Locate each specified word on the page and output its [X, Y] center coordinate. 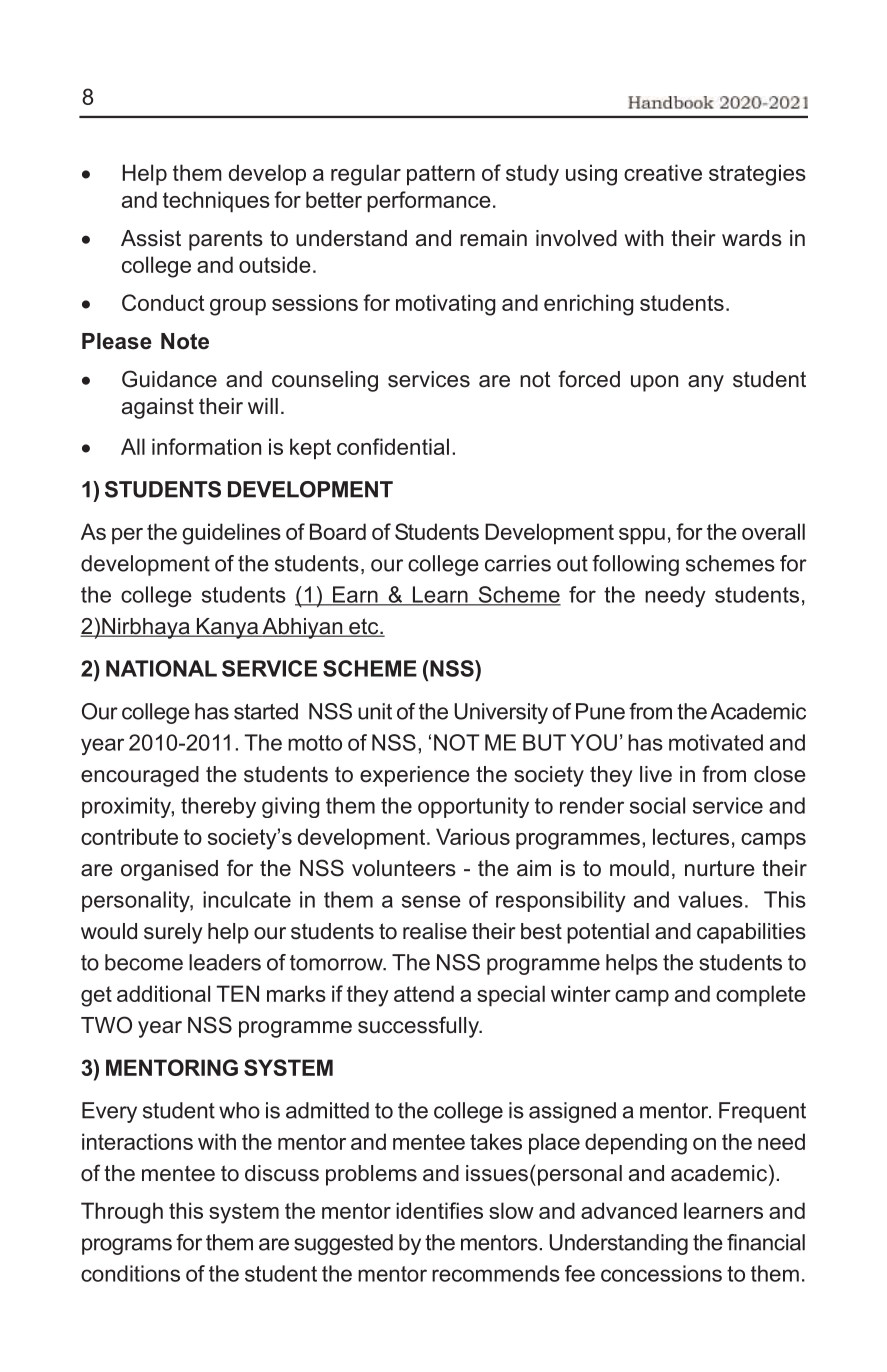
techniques [216, 201]
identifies [439, 1210]
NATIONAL [161, 668]
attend [424, 993]
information [206, 446]
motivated [716, 742]
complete [761, 995]
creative [663, 172]
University [501, 713]
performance [429, 201]
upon [654, 383]
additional [163, 993]
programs [127, 1246]
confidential [393, 446]
